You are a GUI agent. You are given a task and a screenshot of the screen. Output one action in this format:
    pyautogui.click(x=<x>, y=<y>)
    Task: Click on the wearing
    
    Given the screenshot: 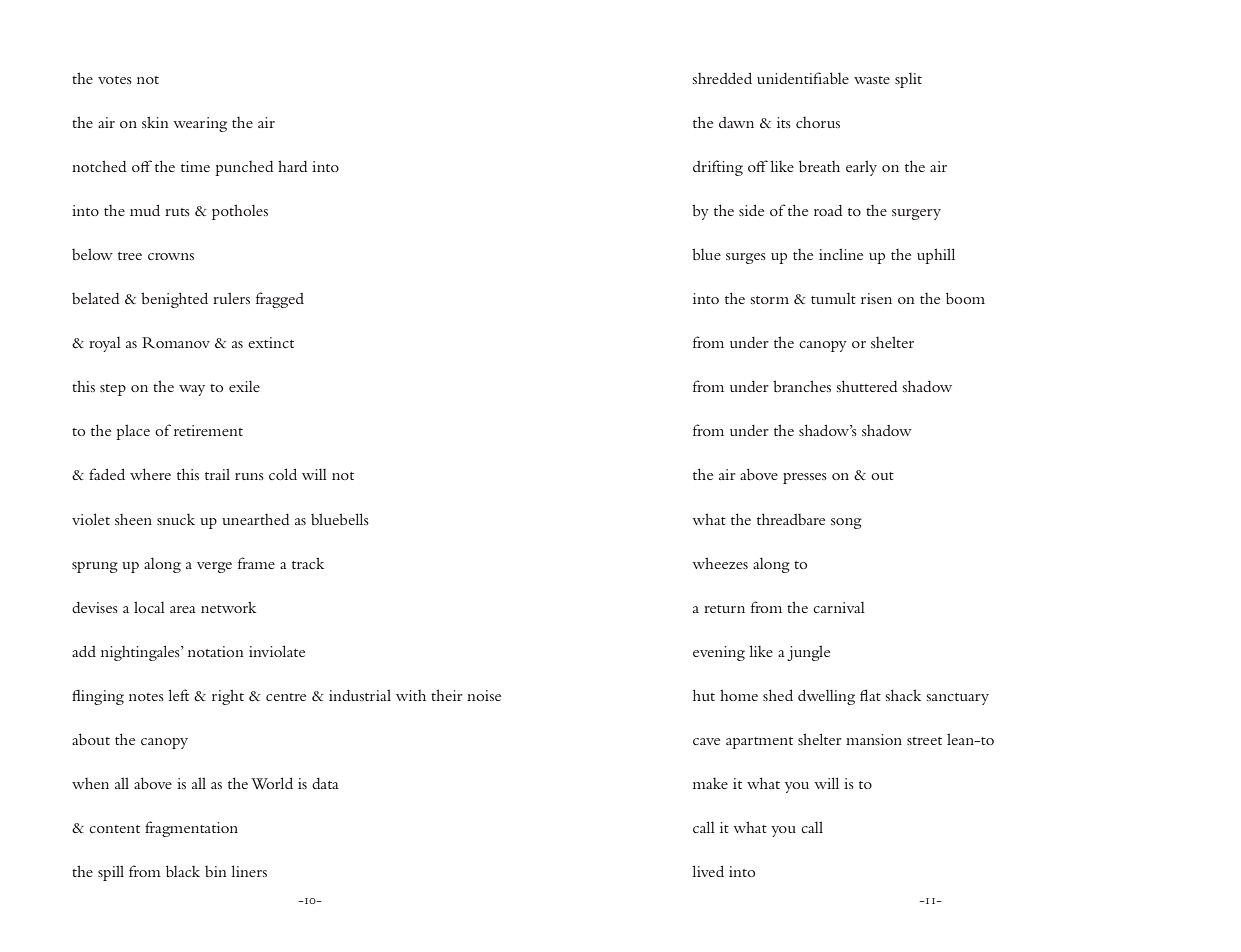 What is the action you would take?
    pyautogui.click(x=200, y=124)
